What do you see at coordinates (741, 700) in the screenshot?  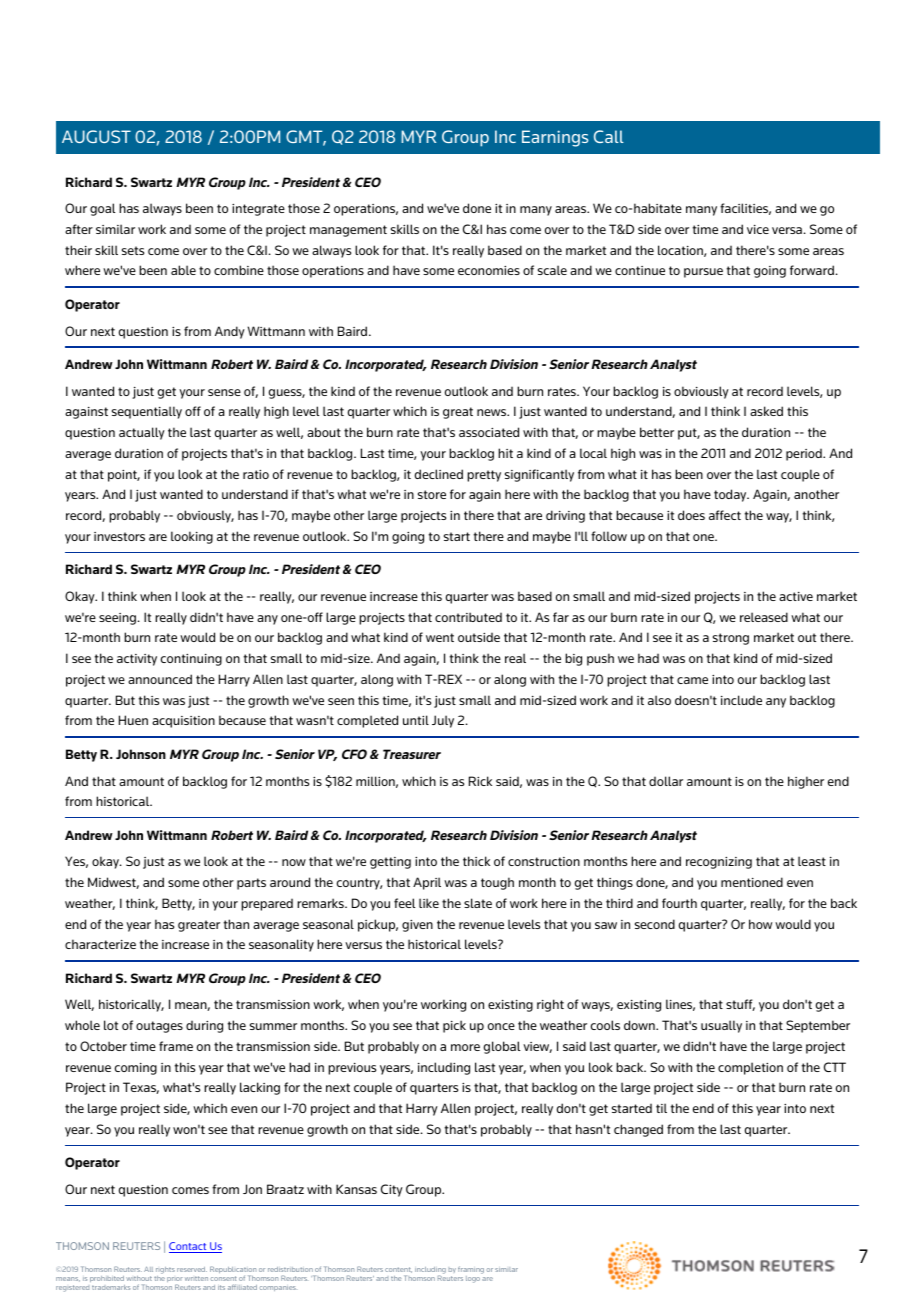 I see `include` at bounding box center [741, 700].
